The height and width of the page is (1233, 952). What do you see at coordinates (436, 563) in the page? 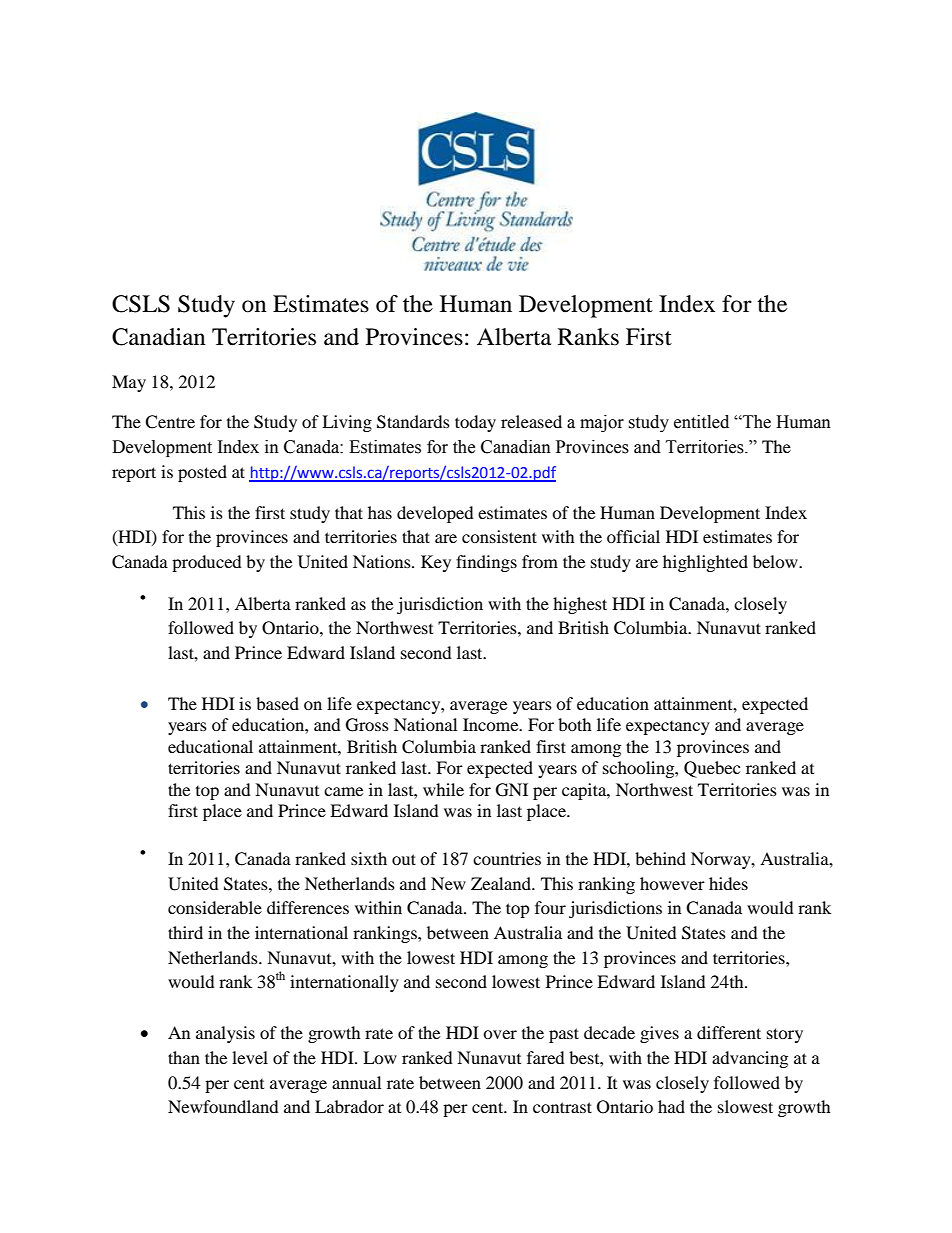
I see `Key` at bounding box center [436, 563].
